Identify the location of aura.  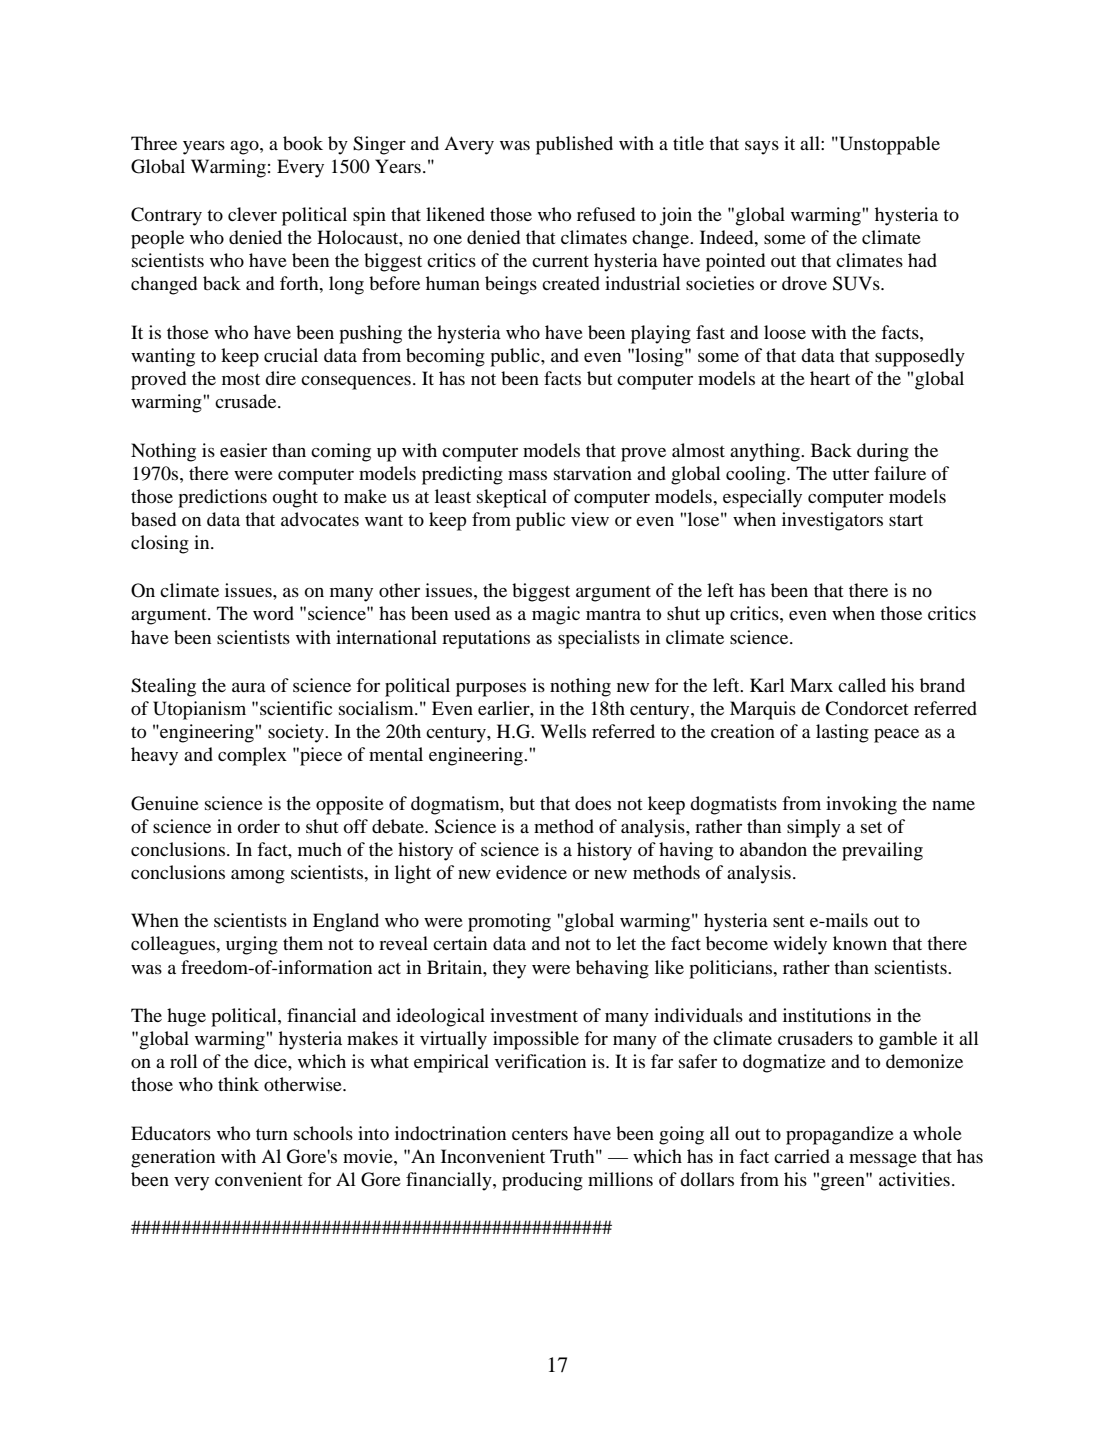
(249, 687).
